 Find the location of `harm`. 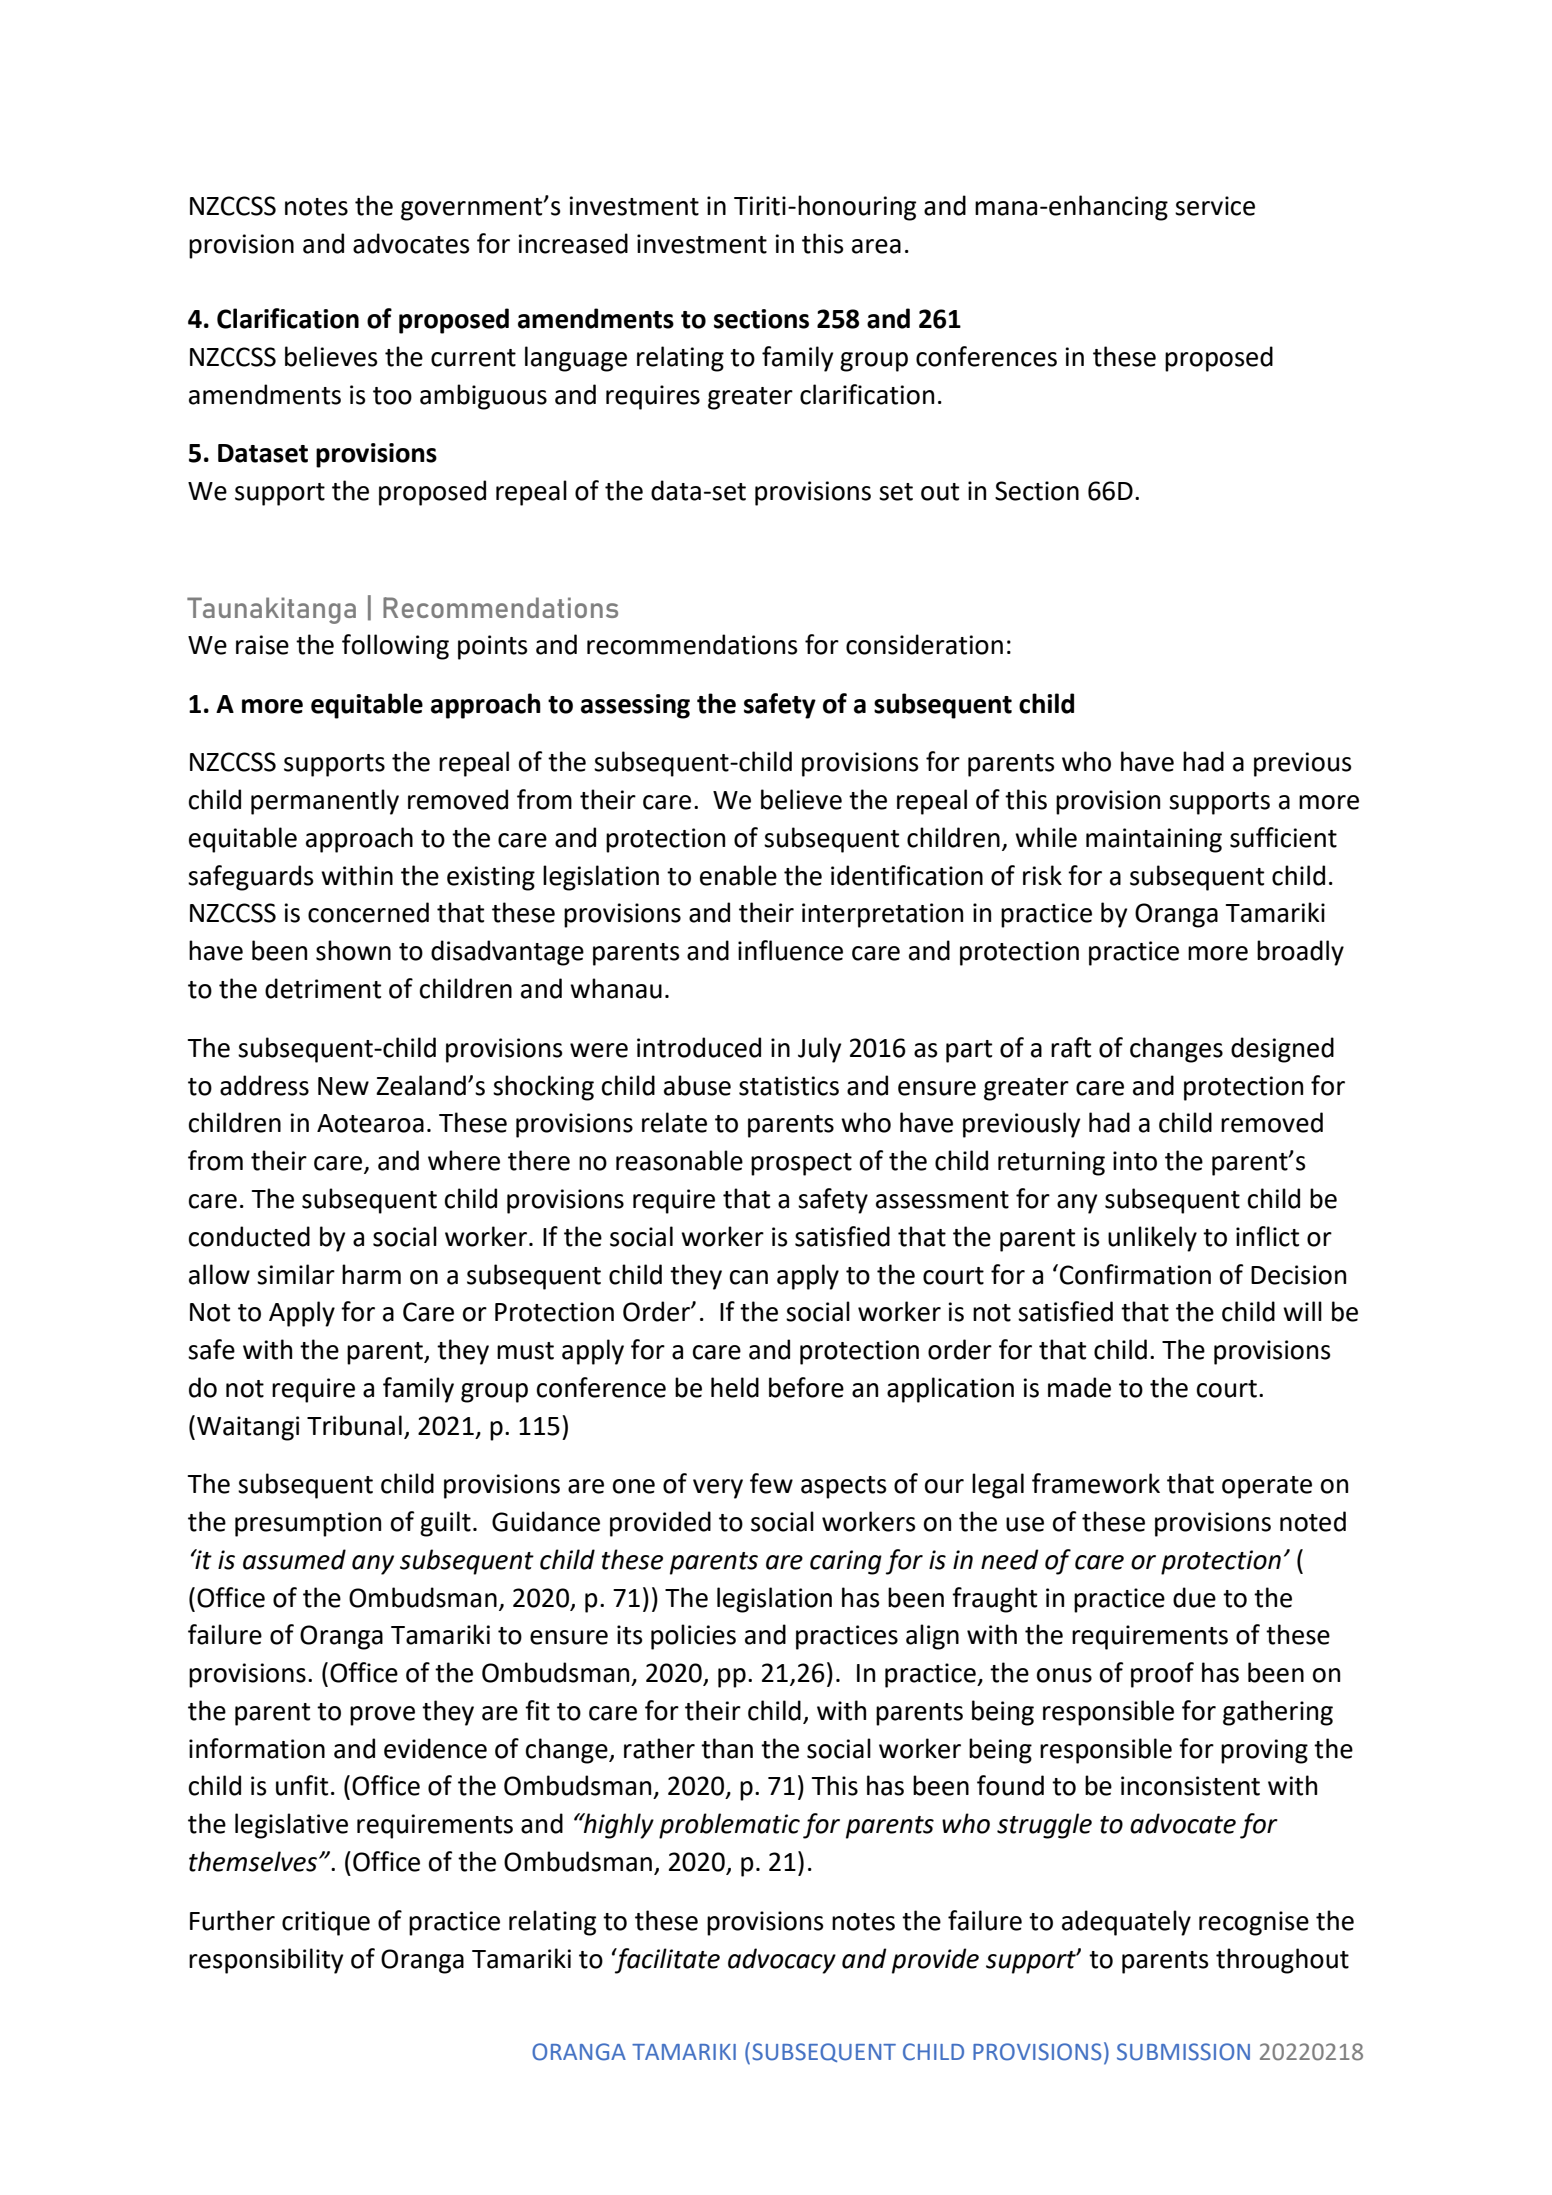

harm is located at coordinates (371, 1274).
